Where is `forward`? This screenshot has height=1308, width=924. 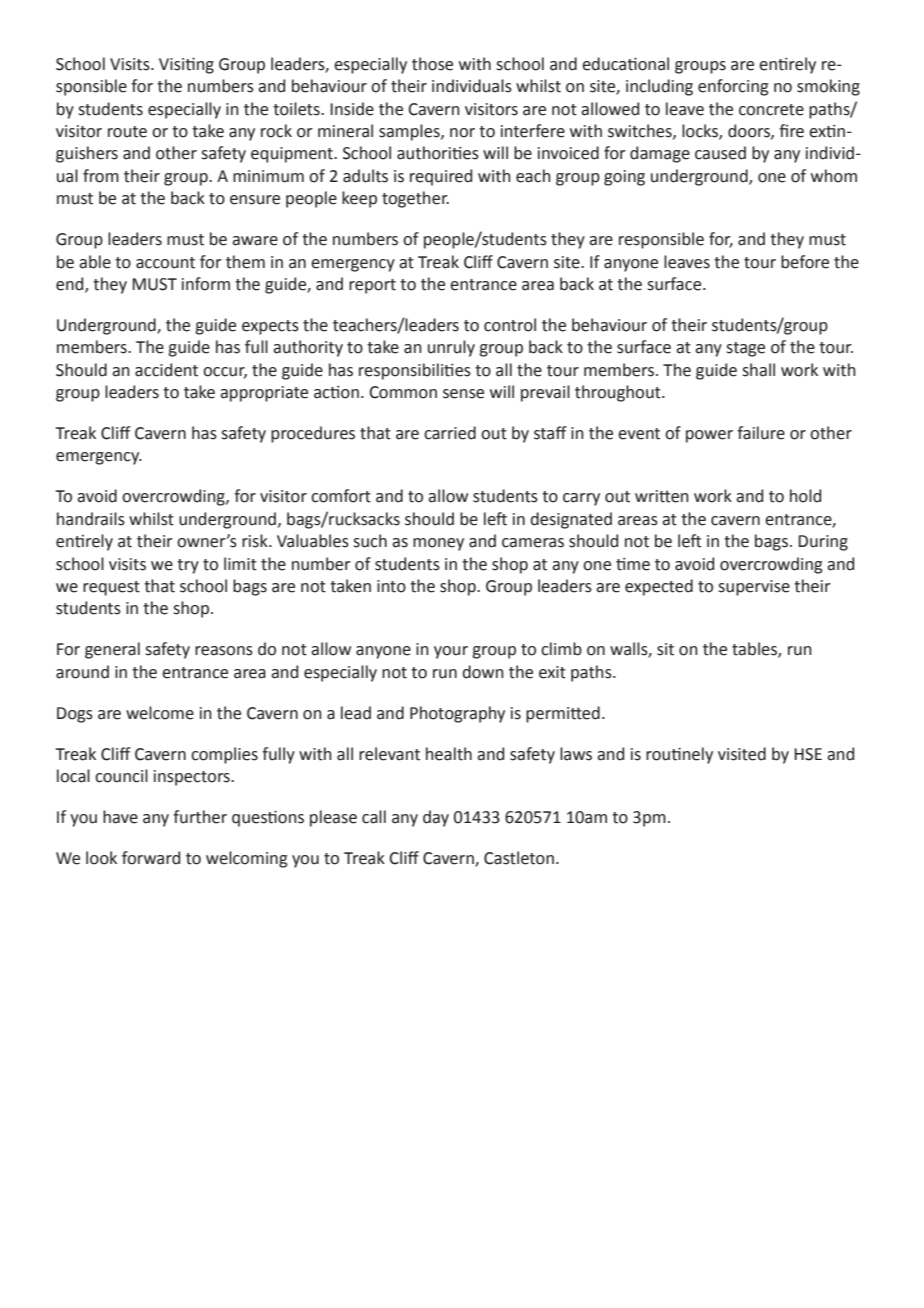 forward is located at coordinates (151, 858).
